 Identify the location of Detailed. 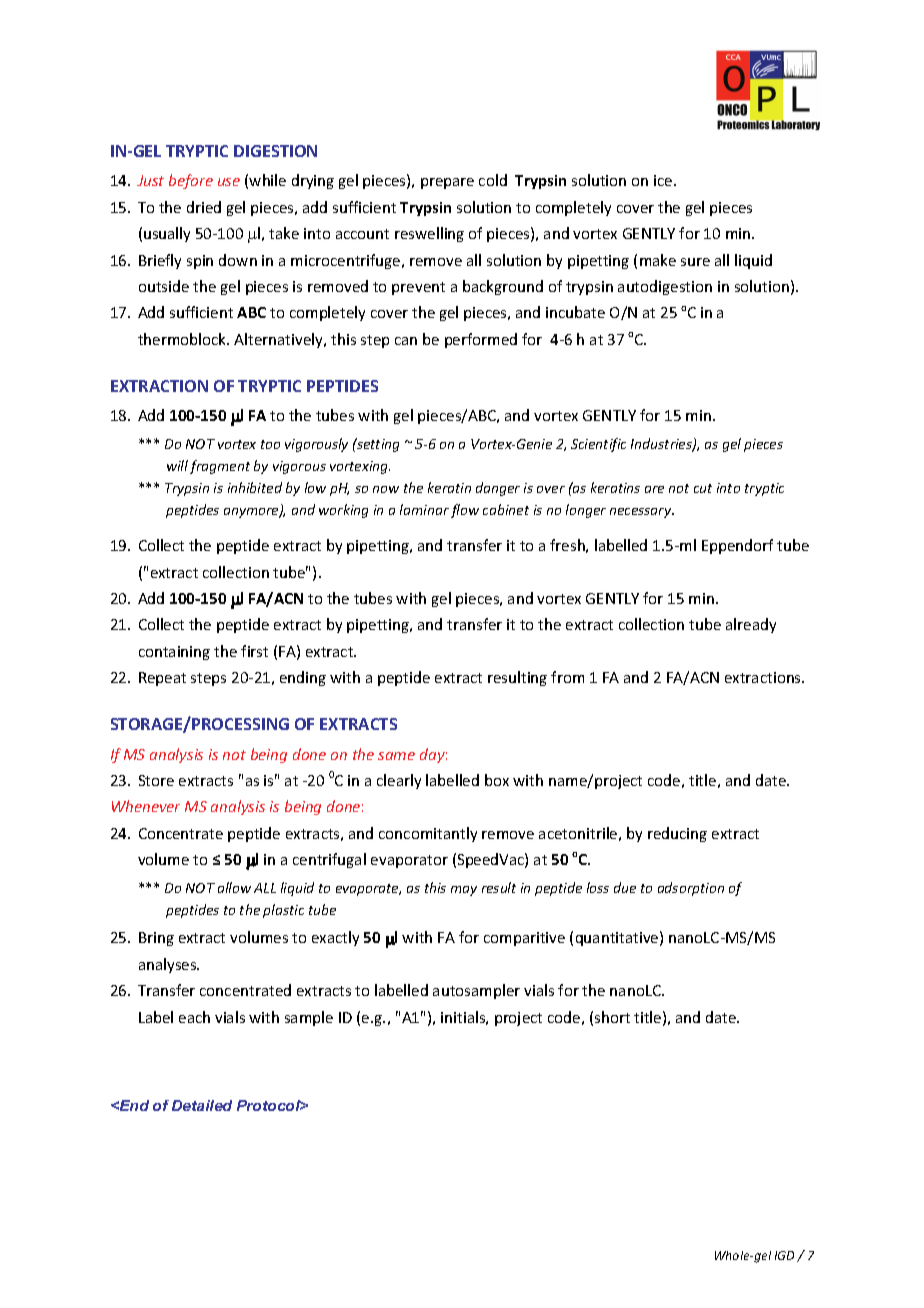
(202, 1105).
